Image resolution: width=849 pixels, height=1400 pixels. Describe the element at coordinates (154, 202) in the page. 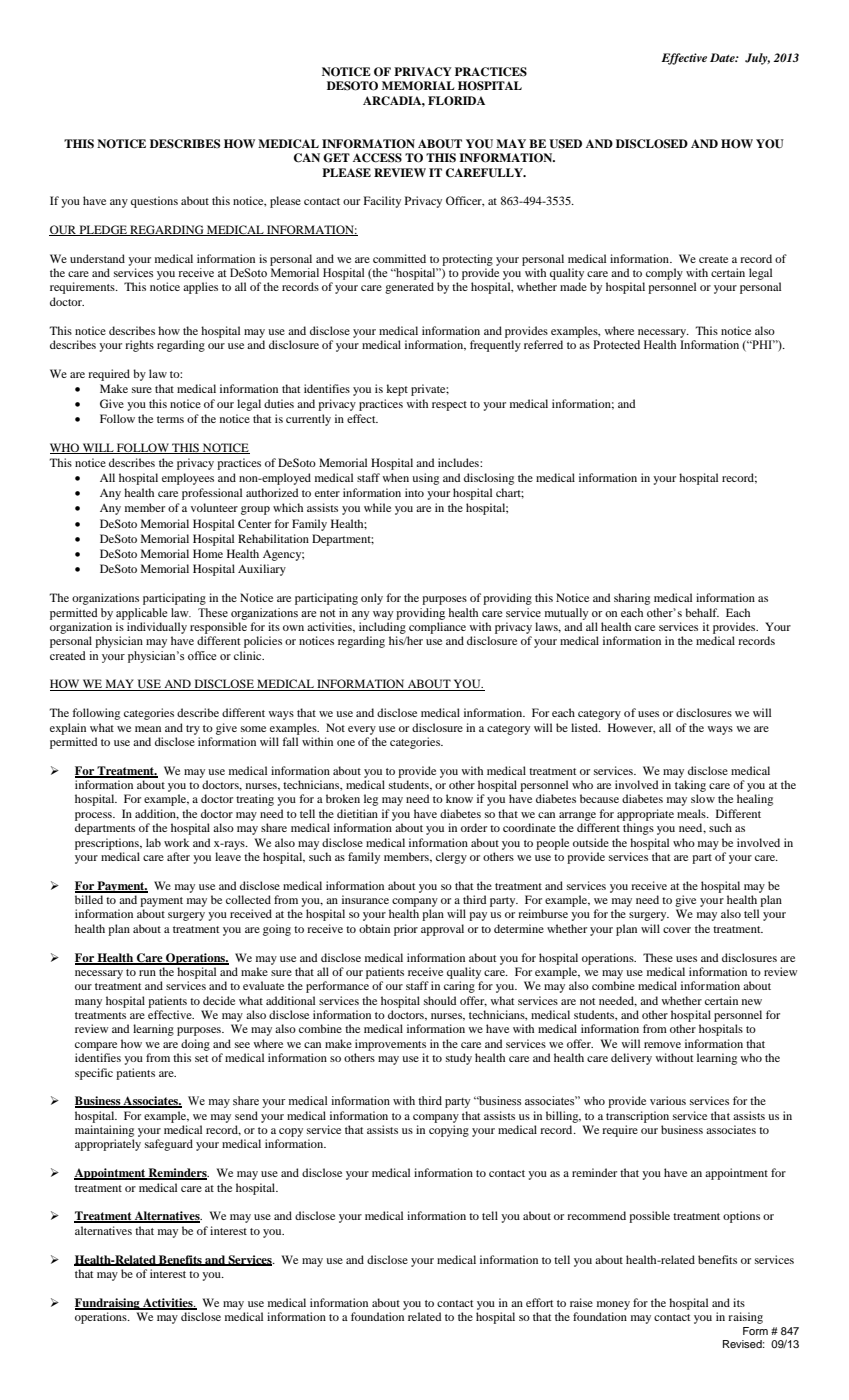

I see `questions` at that location.
